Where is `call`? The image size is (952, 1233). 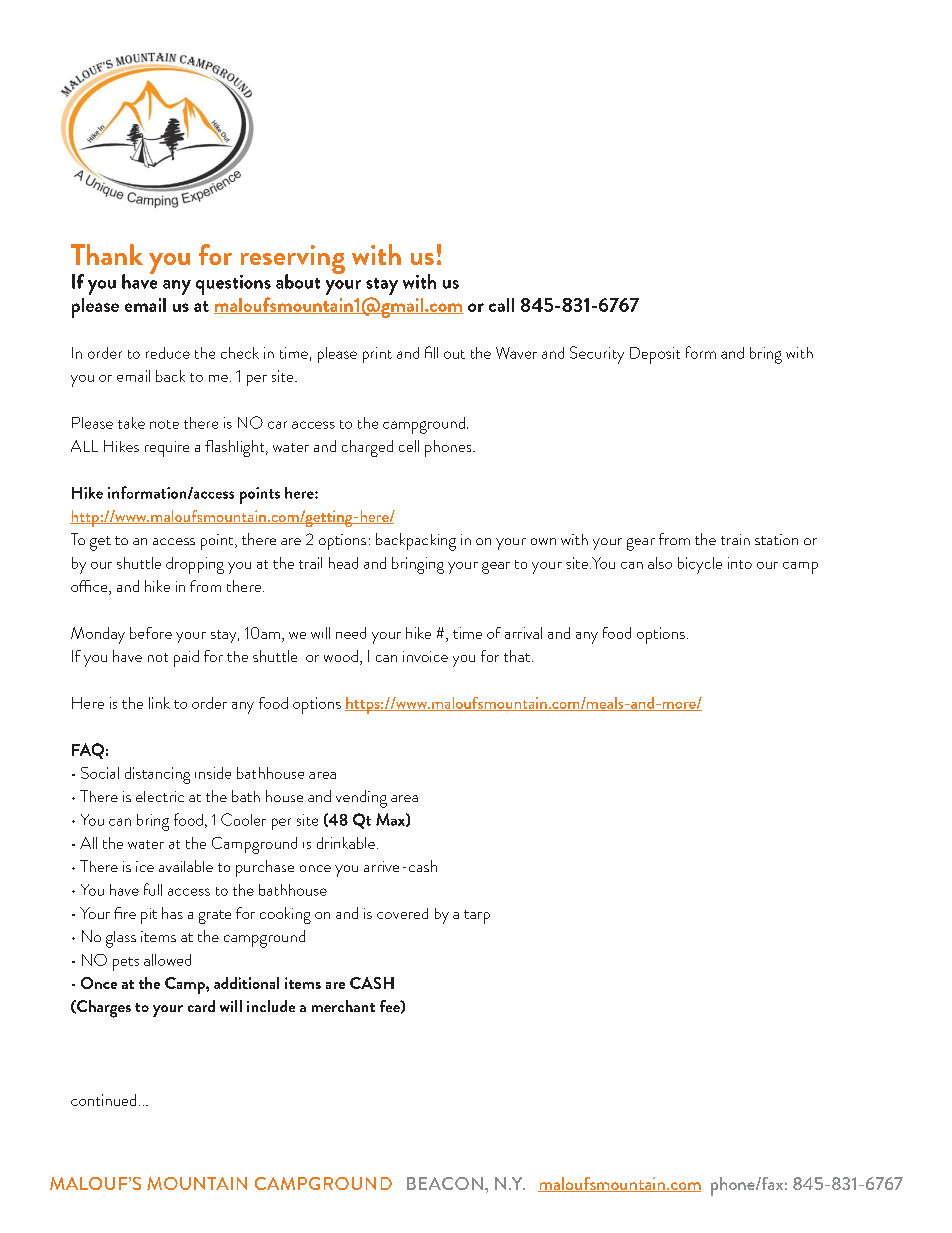
call is located at coordinates (501, 305).
